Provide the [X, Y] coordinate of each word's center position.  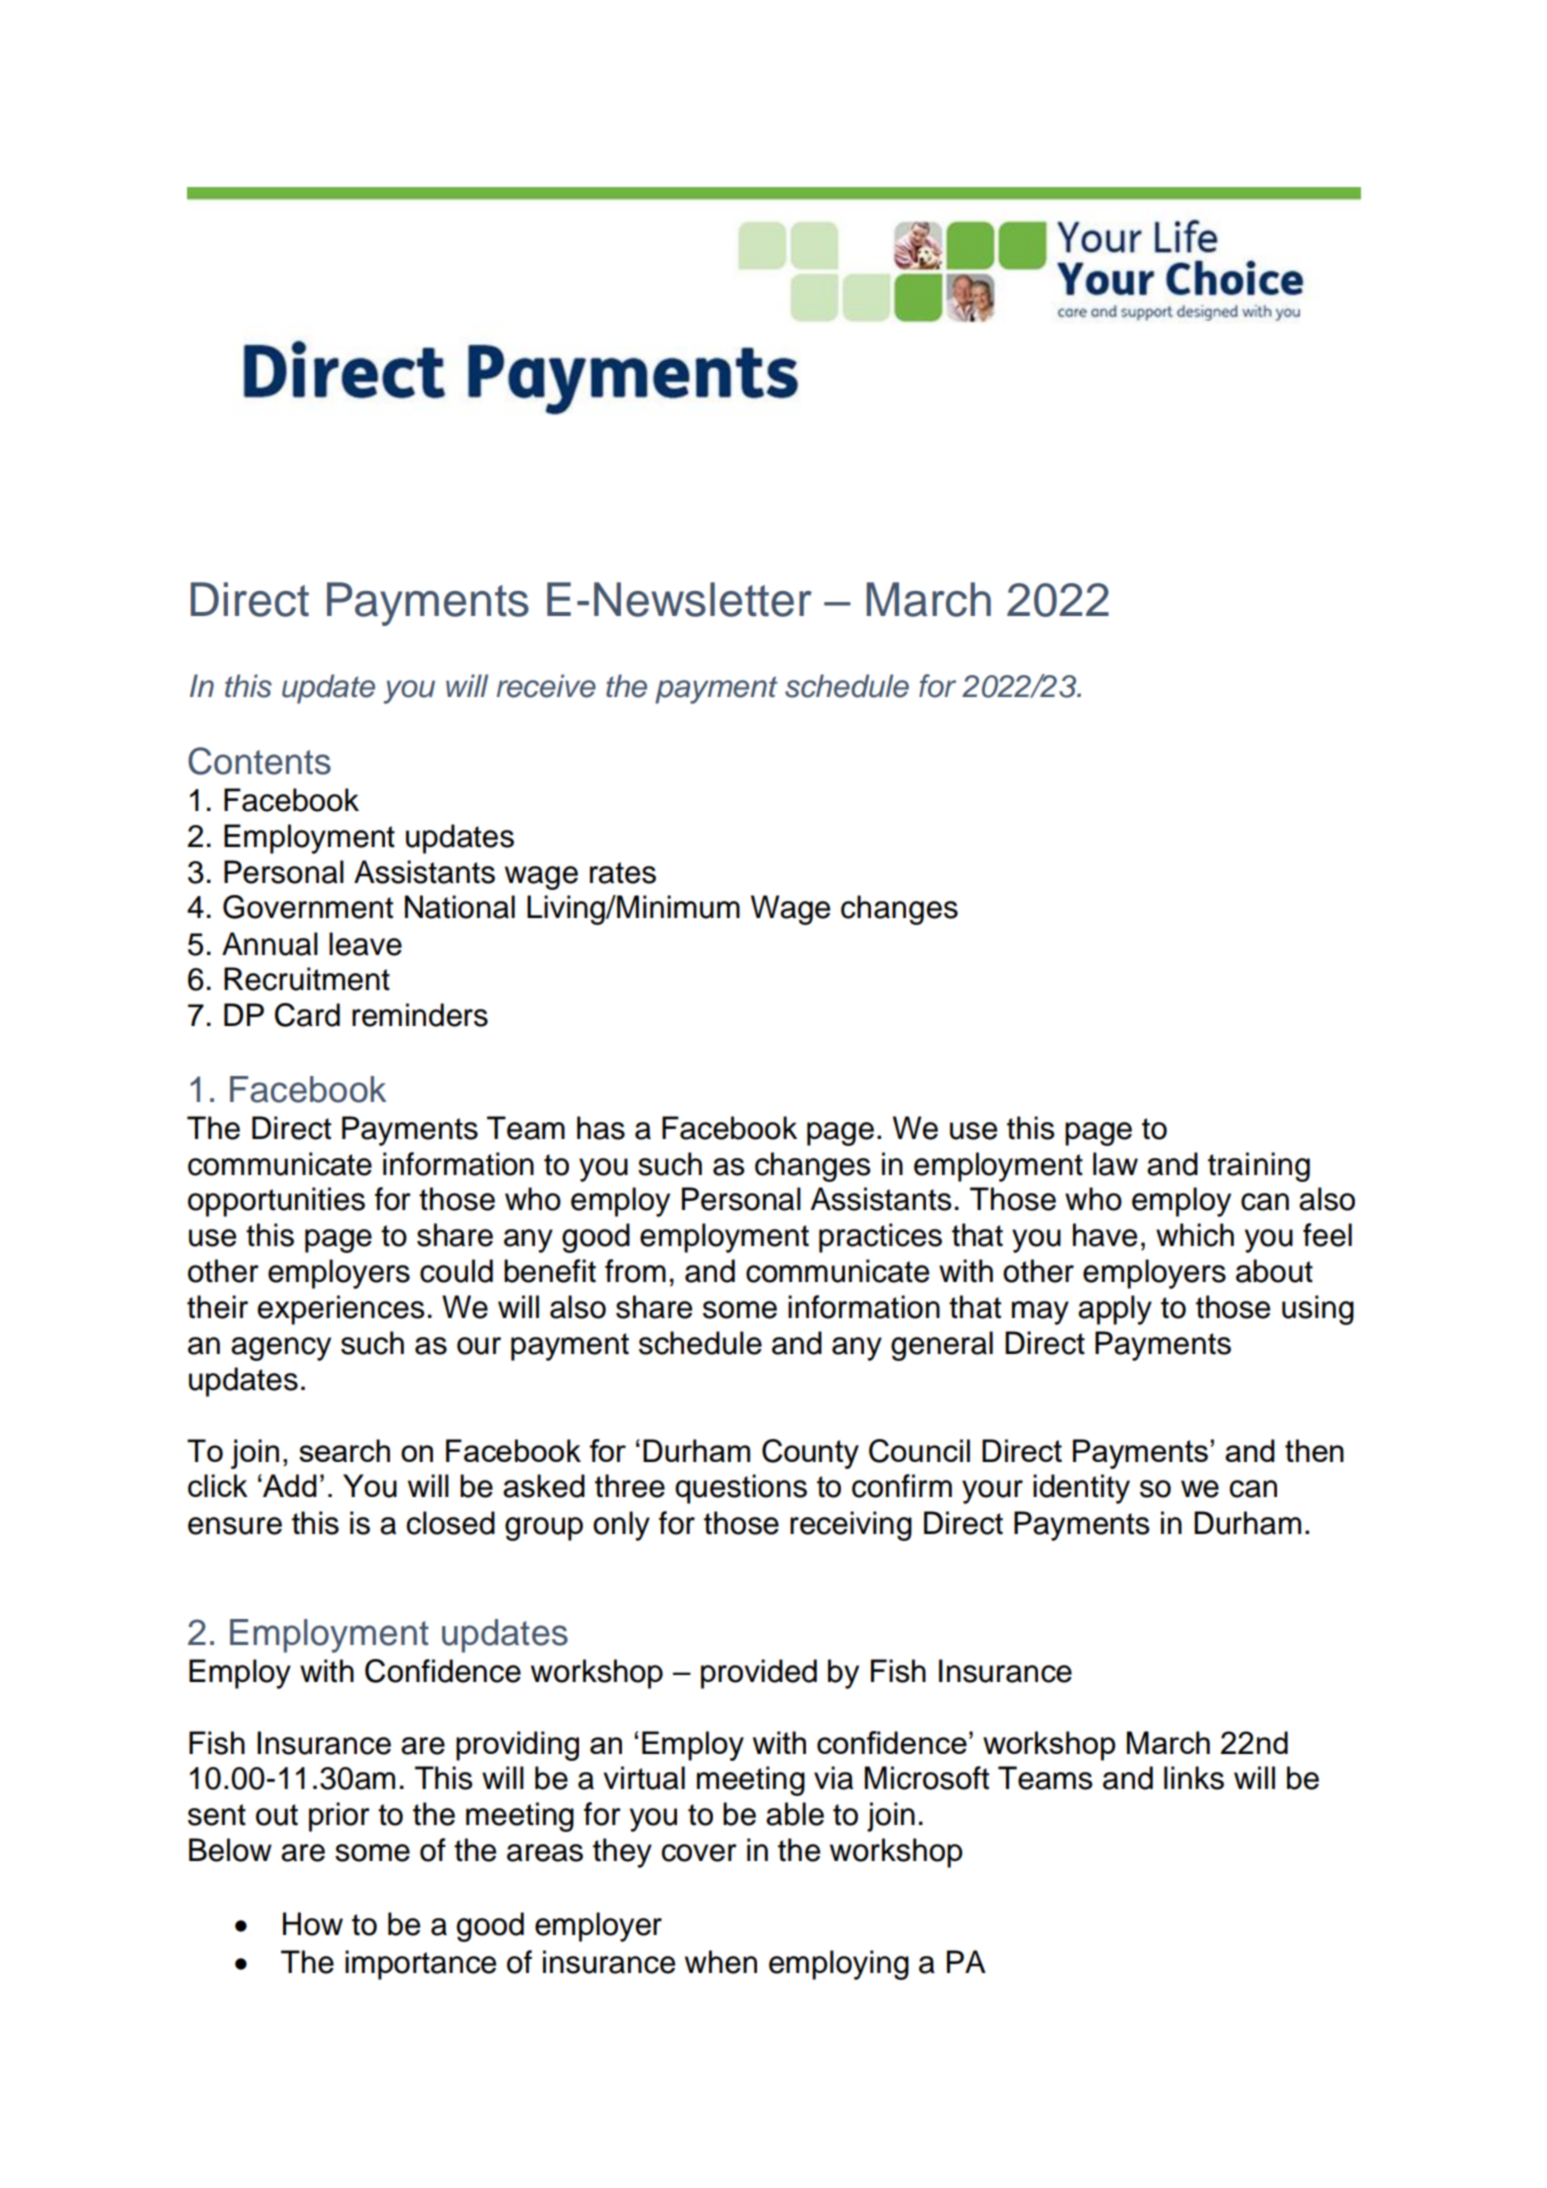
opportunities [276, 1202]
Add [289, 1485]
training [1259, 1167]
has [601, 1128]
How [313, 1924]
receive [546, 686]
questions [741, 1489]
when [721, 1962]
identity [1081, 1489]
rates [623, 873]
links [1194, 1778]
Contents [259, 761]
